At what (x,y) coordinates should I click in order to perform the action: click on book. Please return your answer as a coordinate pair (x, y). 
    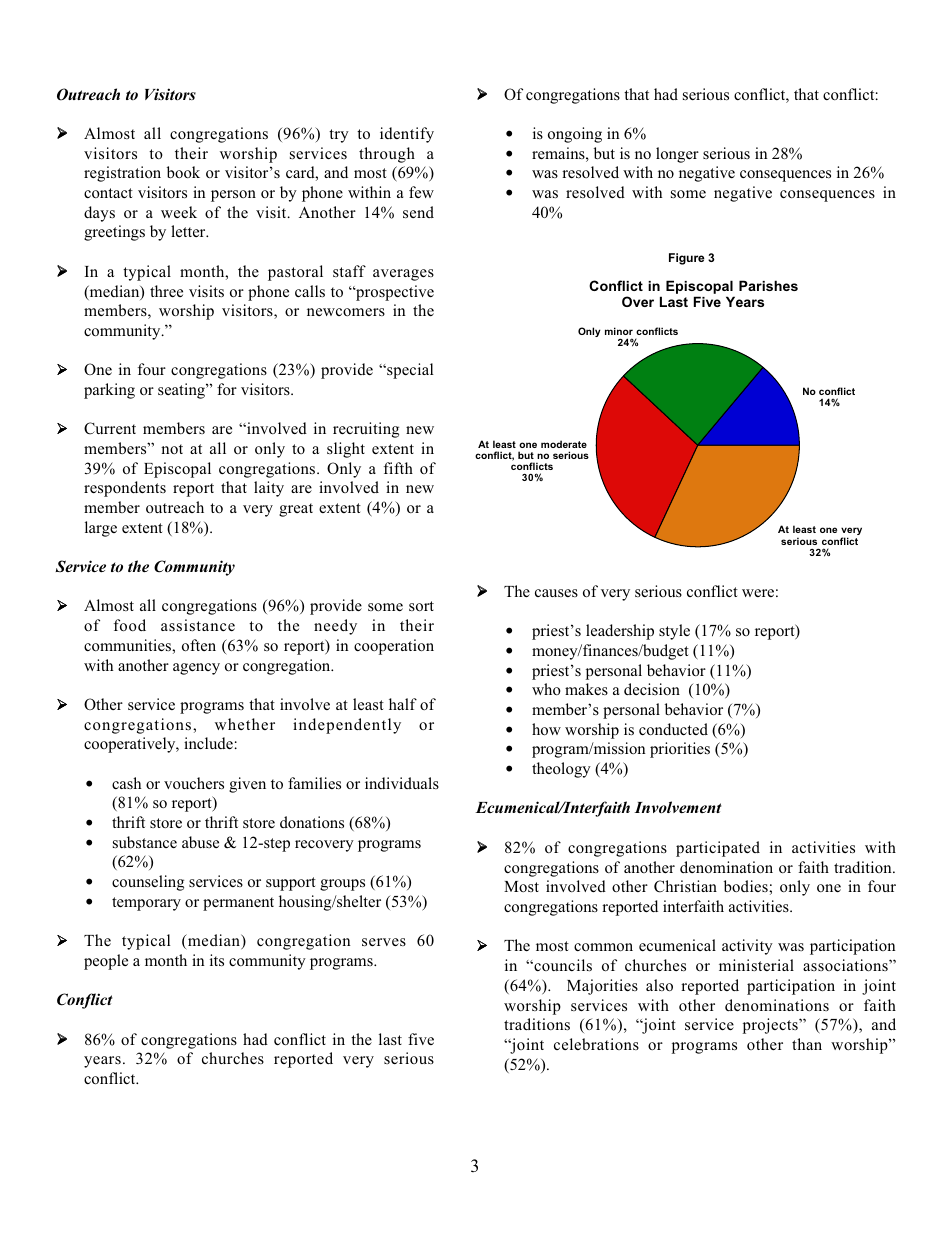
    Looking at the image, I should click on (183, 172).
